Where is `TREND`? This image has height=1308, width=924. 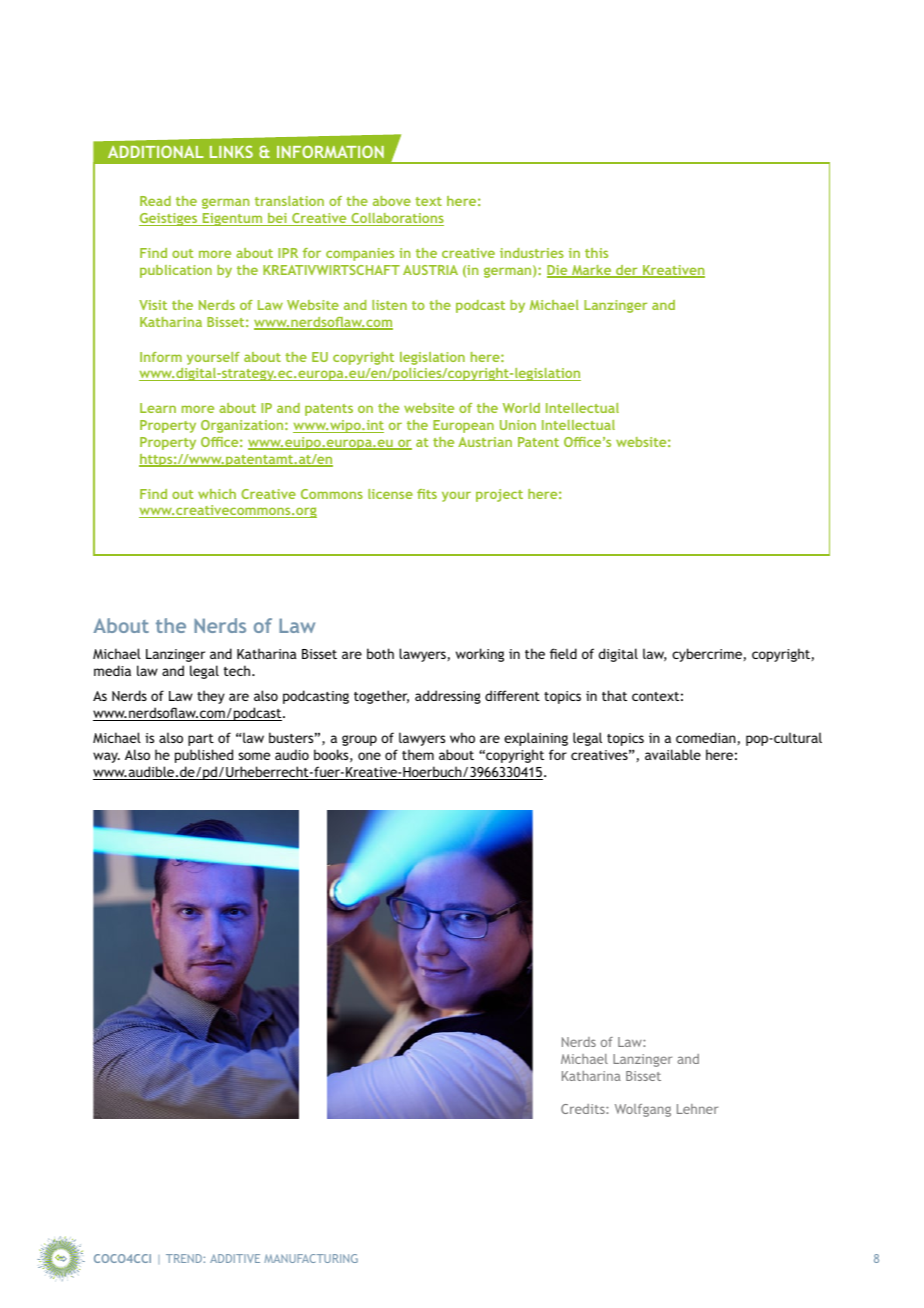 TREND is located at coordinates (184, 1258).
